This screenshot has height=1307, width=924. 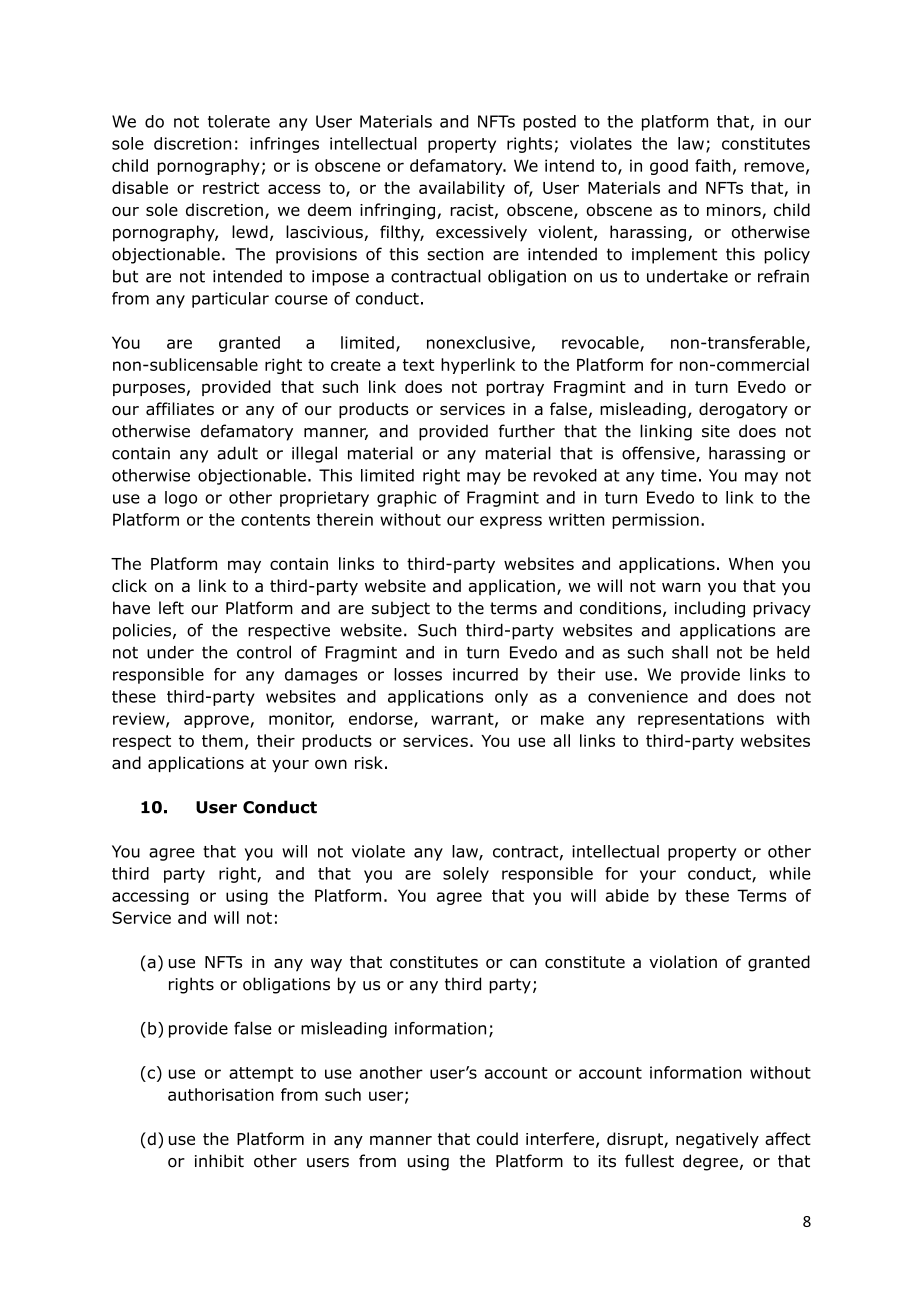 I want to click on while, so click(x=790, y=873).
